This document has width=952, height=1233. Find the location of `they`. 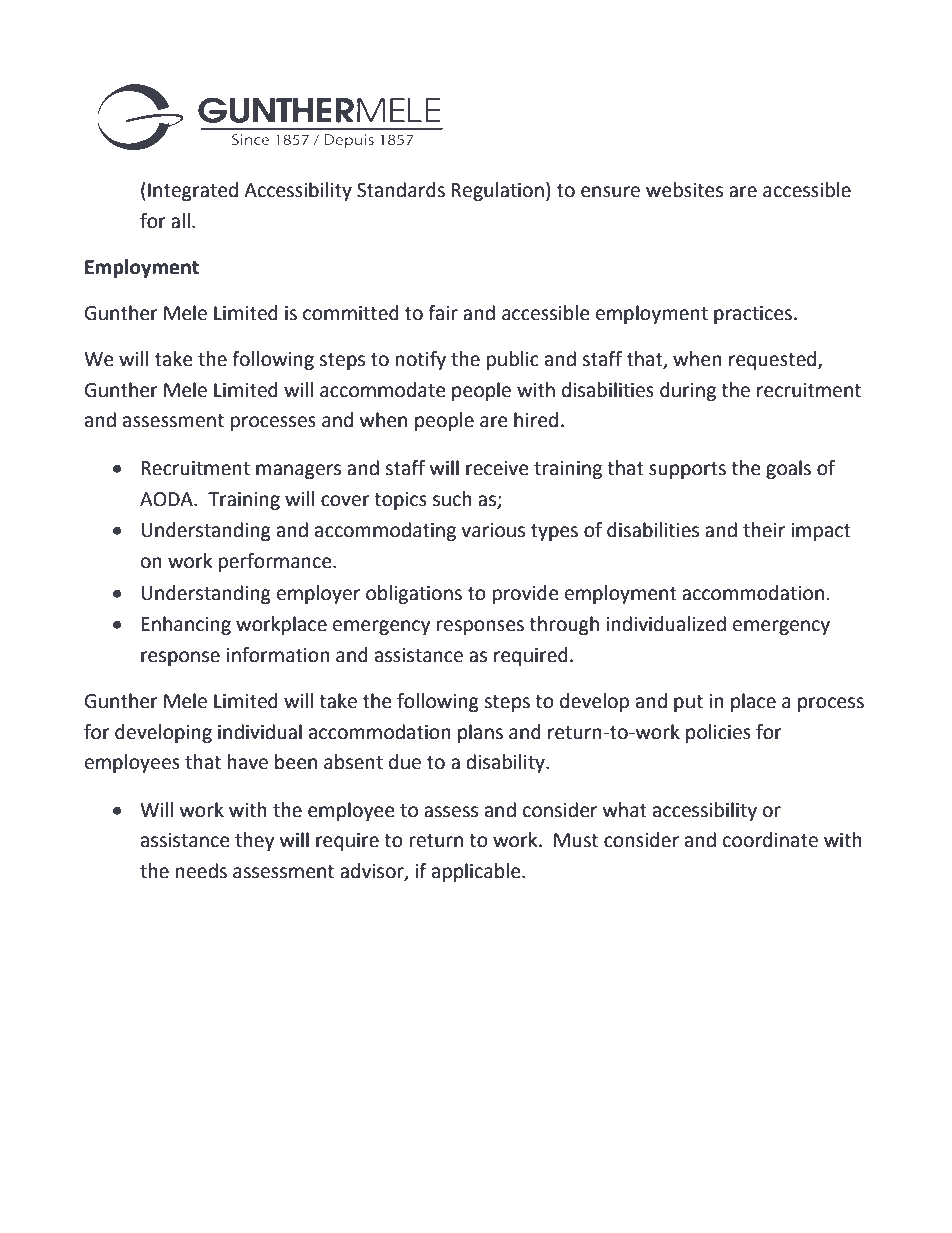

they is located at coordinates (255, 841).
